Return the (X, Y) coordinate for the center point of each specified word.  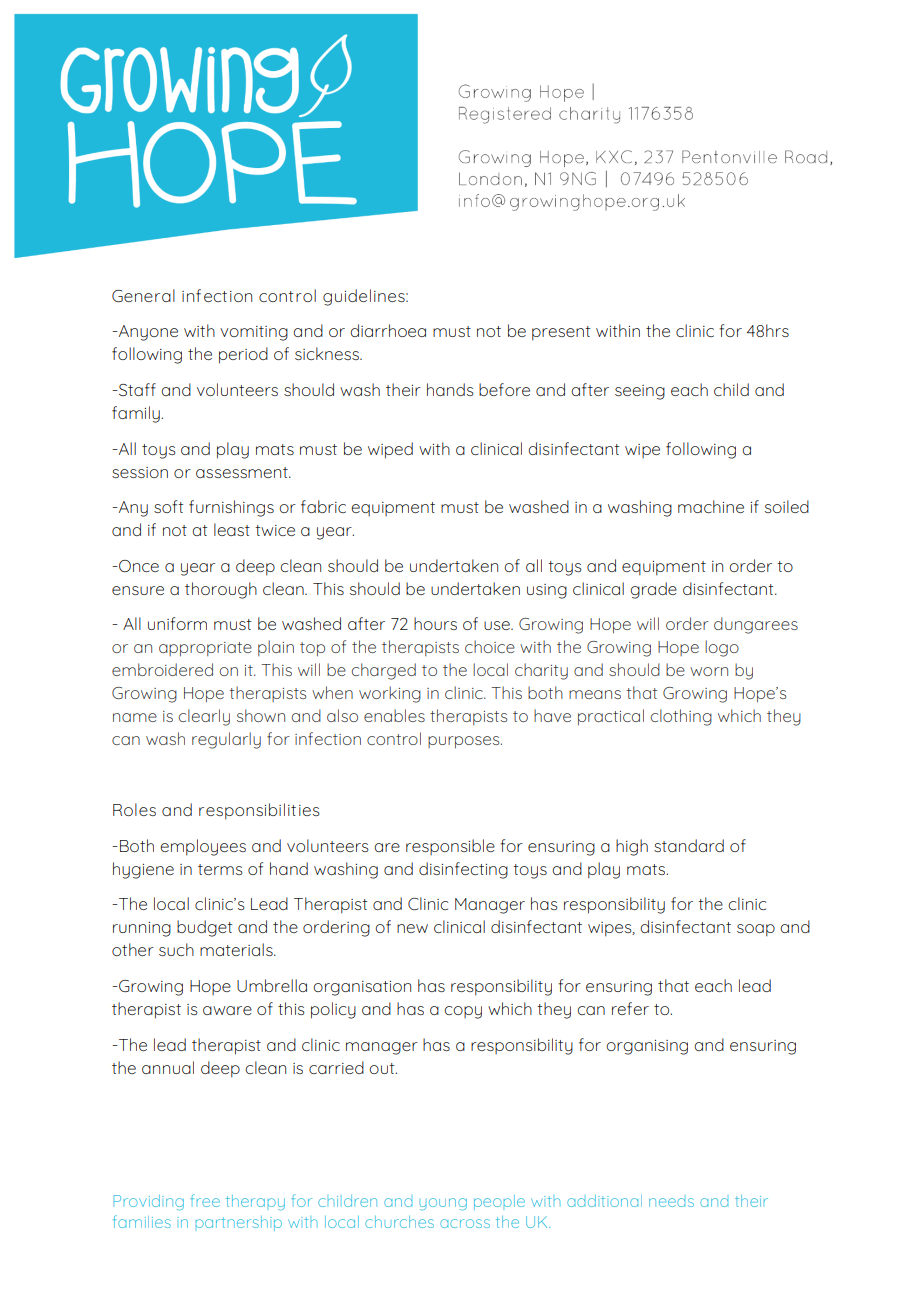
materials (237, 949)
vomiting (254, 333)
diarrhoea (388, 330)
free (205, 1200)
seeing (640, 392)
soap (756, 930)
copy (463, 1012)
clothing (681, 717)
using (547, 591)
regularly (226, 740)
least (232, 529)
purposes (465, 742)
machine (711, 506)
